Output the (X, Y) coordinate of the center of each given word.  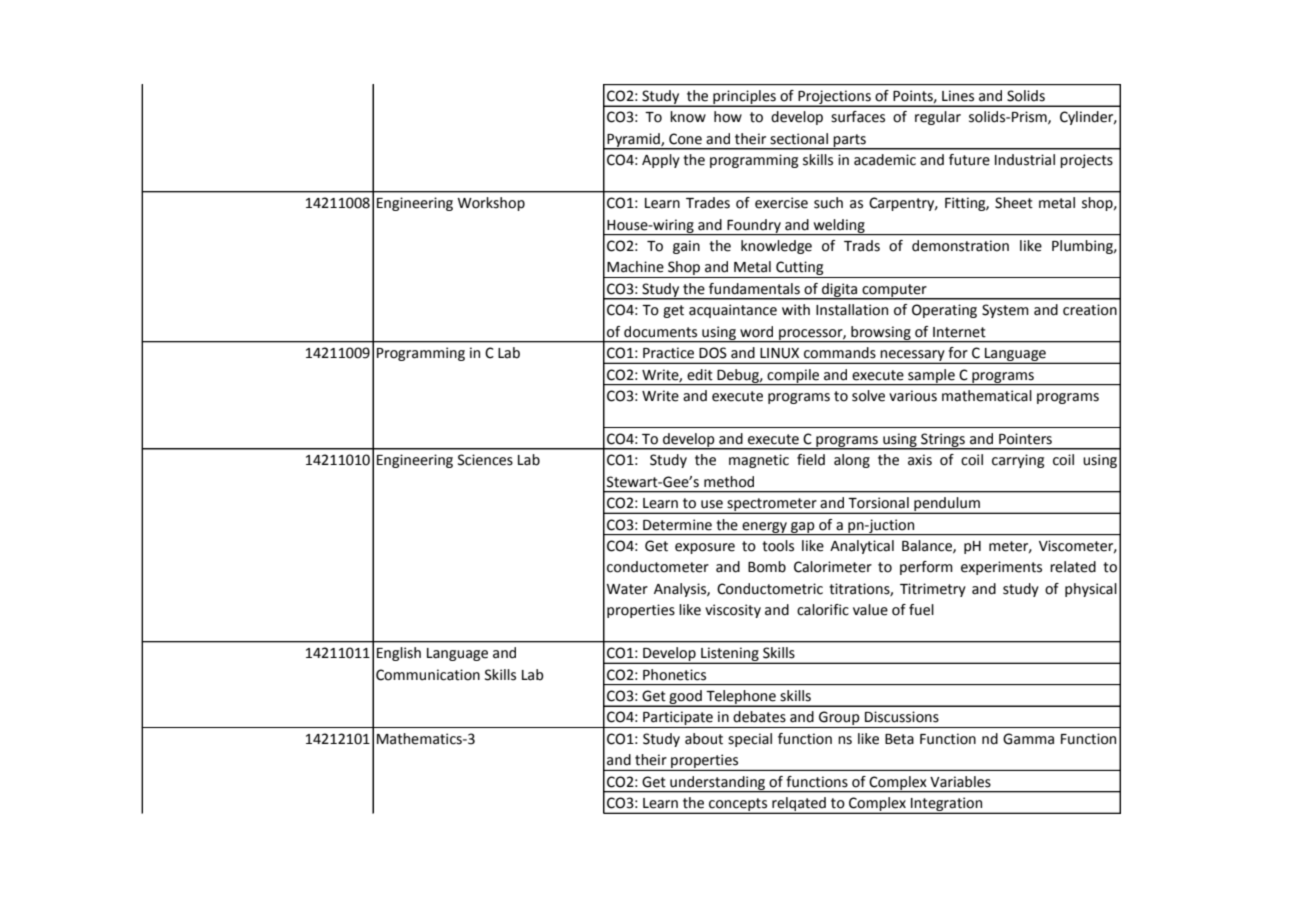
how (728, 117)
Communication (428, 675)
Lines (958, 96)
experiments (1001, 568)
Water (627, 589)
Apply (661, 161)
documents (660, 332)
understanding (718, 784)
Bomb (767, 567)
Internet (959, 332)
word (756, 332)
